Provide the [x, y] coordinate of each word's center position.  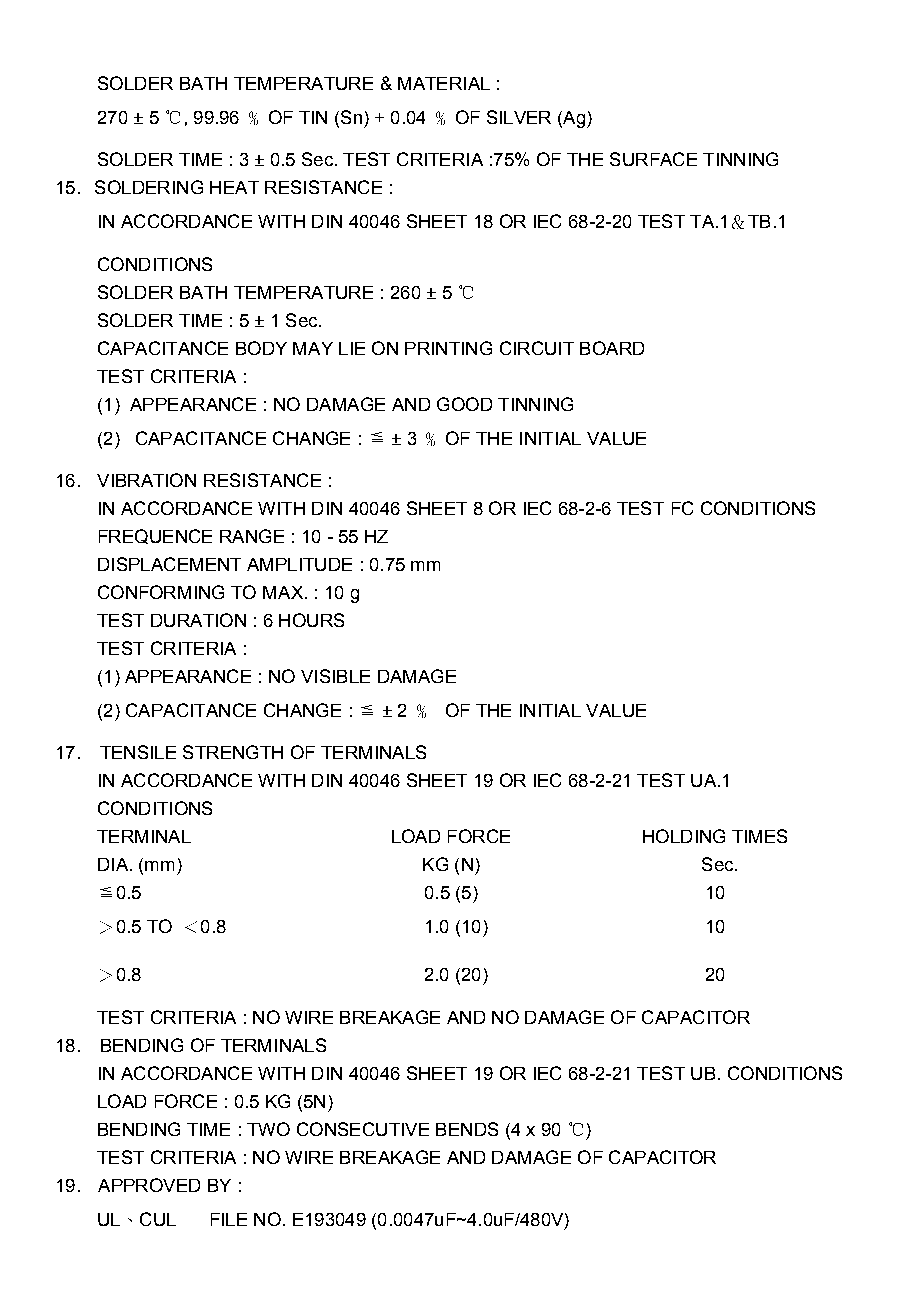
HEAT [234, 187]
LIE [352, 348]
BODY [261, 348]
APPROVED [149, 1185]
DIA [114, 864]
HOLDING [684, 836]
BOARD [612, 348]
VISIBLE [335, 676]
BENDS [467, 1129]
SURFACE [653, 159]
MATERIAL [444, 83]
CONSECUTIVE [363, 1129]
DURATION [198, 620]
